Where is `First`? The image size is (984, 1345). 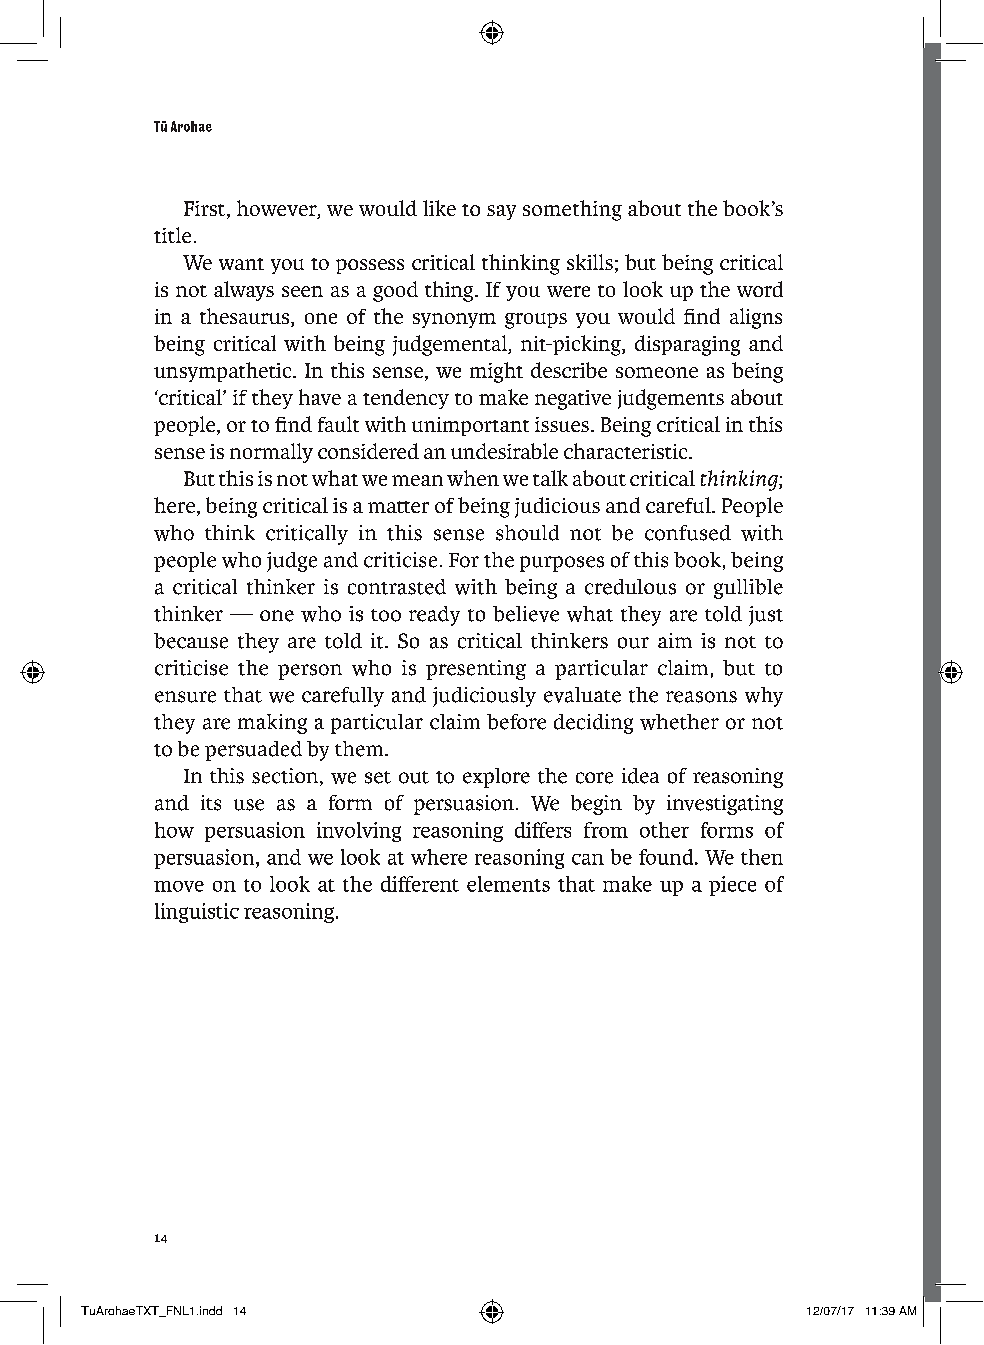
First is located at coordinates (206, 210).
